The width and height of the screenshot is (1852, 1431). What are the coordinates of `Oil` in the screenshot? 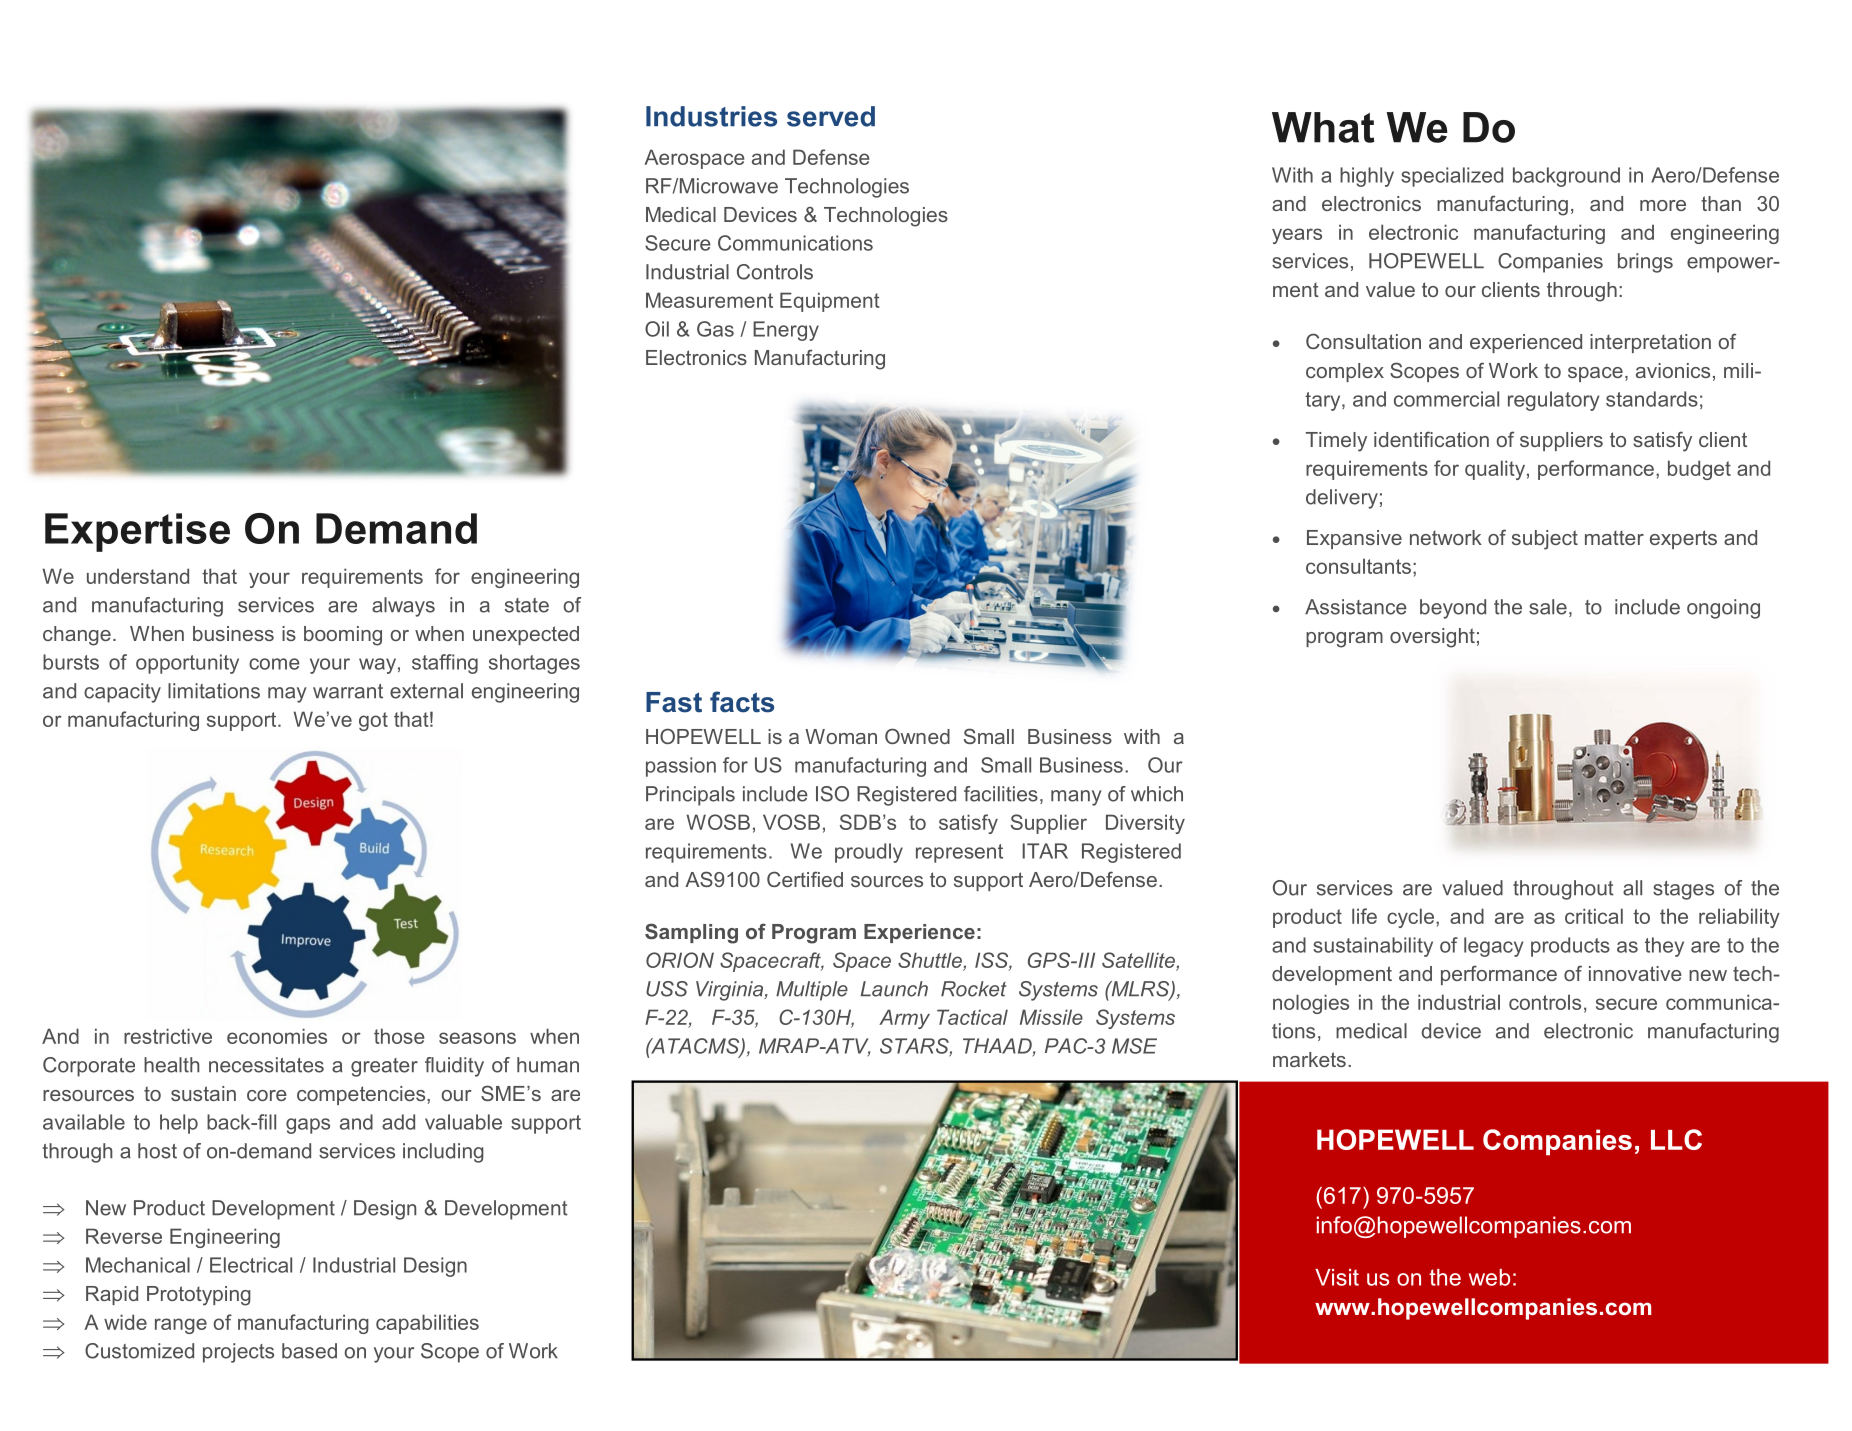 It's located at (657, 329).
